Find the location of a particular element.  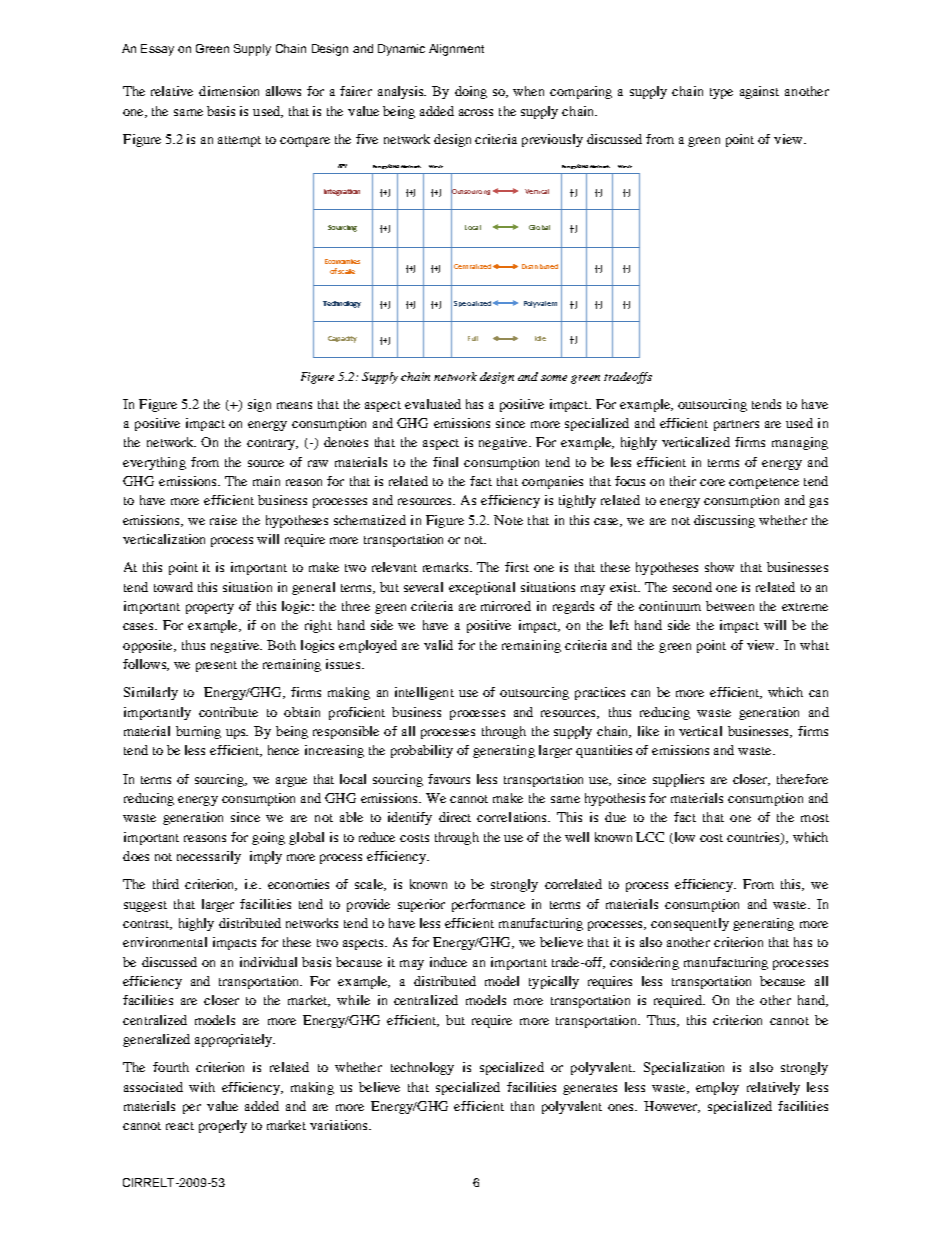

doing is located at coordinates (471, 92).
